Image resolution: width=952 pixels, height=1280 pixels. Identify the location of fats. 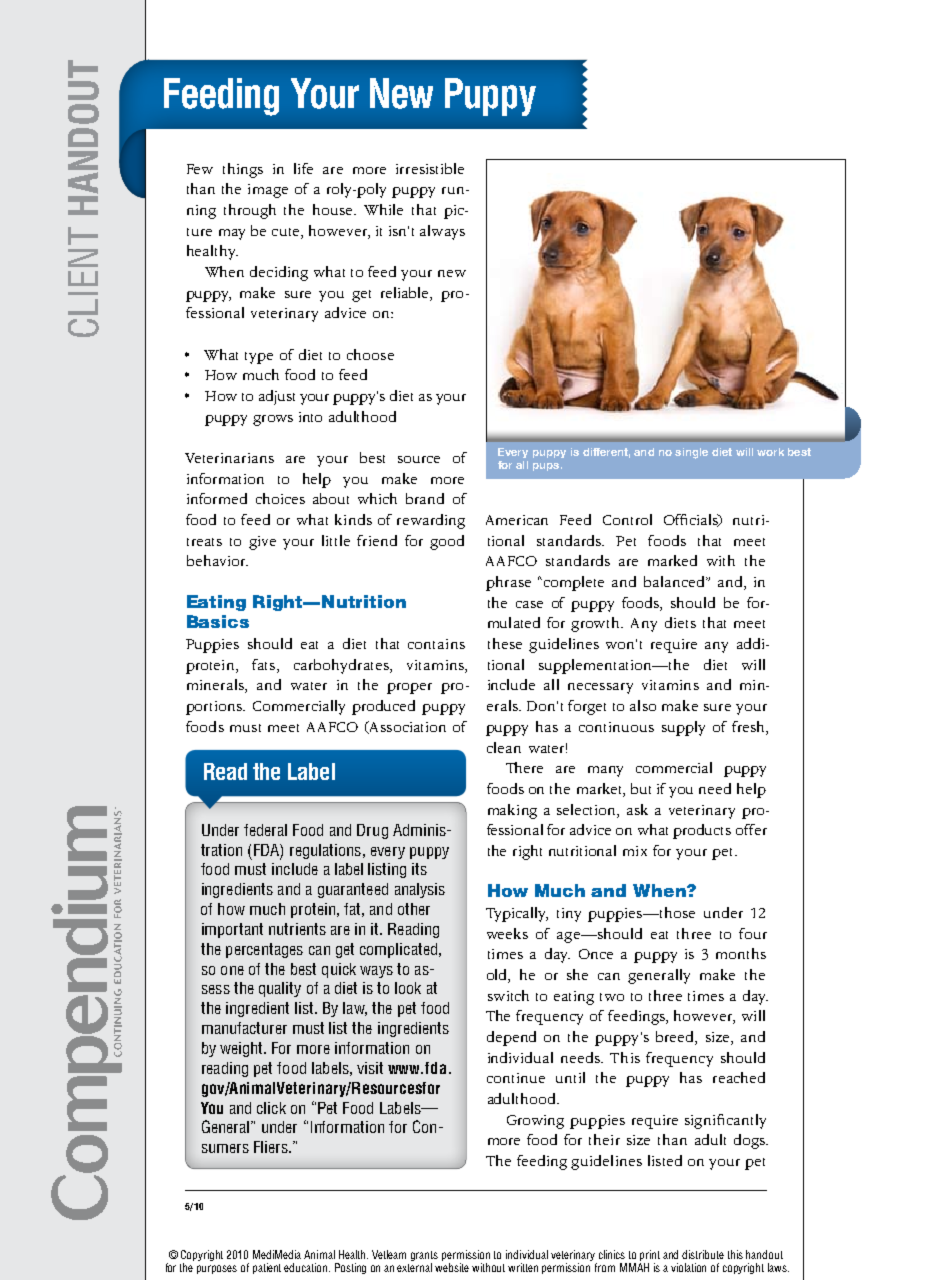
(263, 664).
